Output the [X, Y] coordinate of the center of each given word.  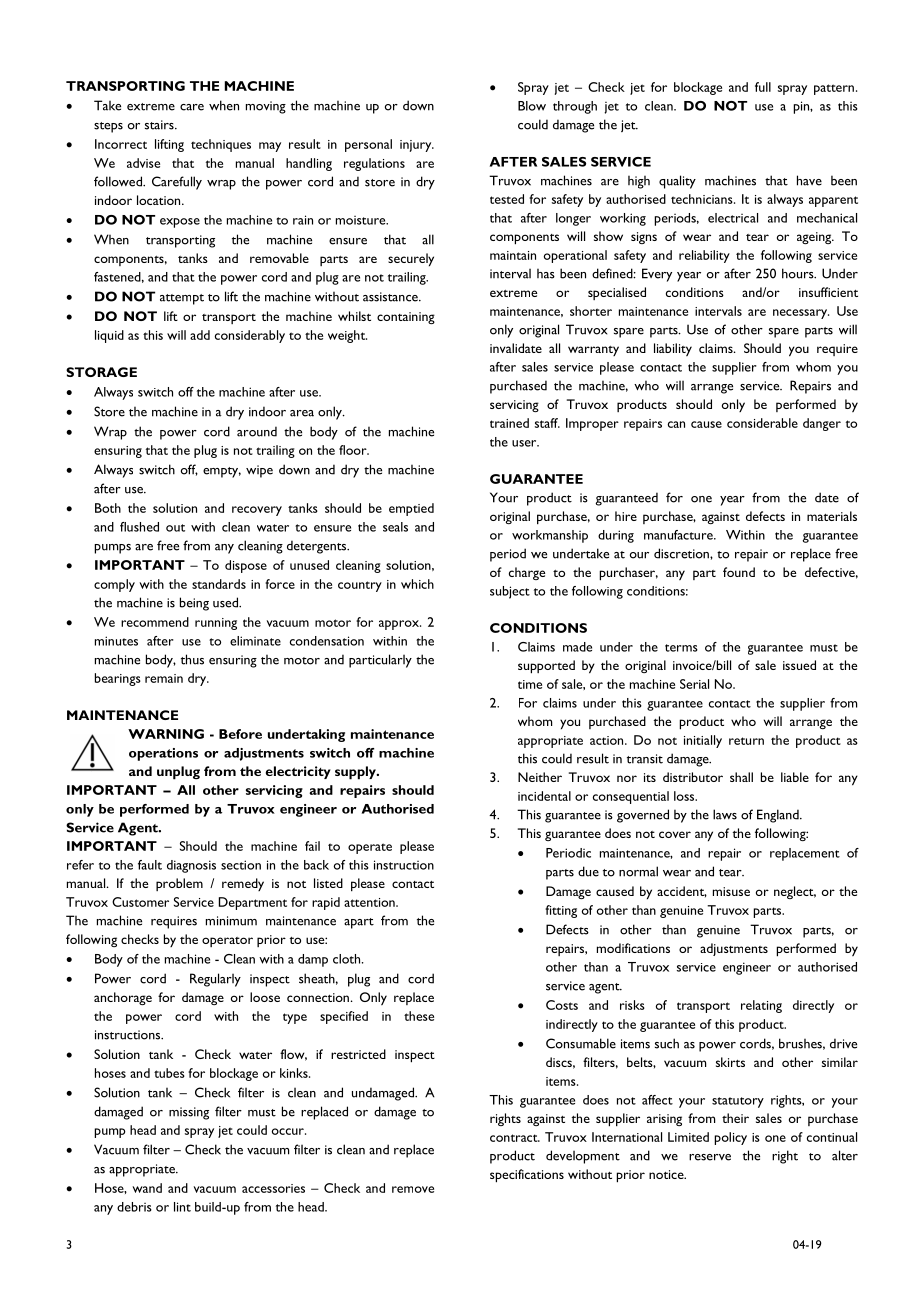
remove [413, 1189]
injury [417, 146]
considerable [762, 423]
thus [192, 659]
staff [547, 423]
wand [147, 1188]
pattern [834, 89]
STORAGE [101, 372]
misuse [731, 891]
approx [400, 625]
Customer [140, 902]
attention [370, 902]
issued [799, 665]
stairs [160, 125]
